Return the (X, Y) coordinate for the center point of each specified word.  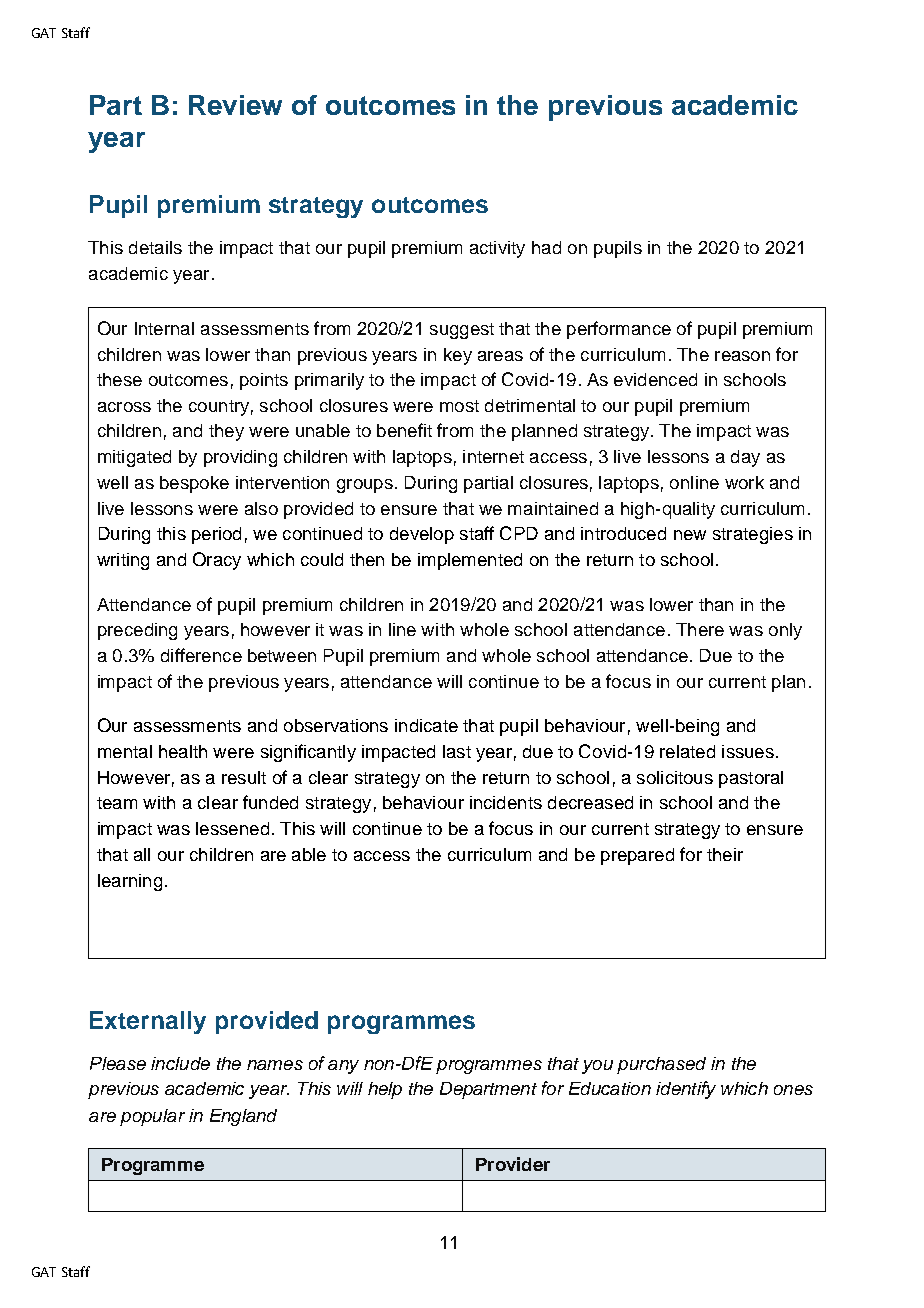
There (700, 629)
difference (201, 655)
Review (235, 105)
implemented (470, 561)
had (546, 247)
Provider (513, 1164)
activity (497, 249)
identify (686, 1090)
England (243, 1117)
